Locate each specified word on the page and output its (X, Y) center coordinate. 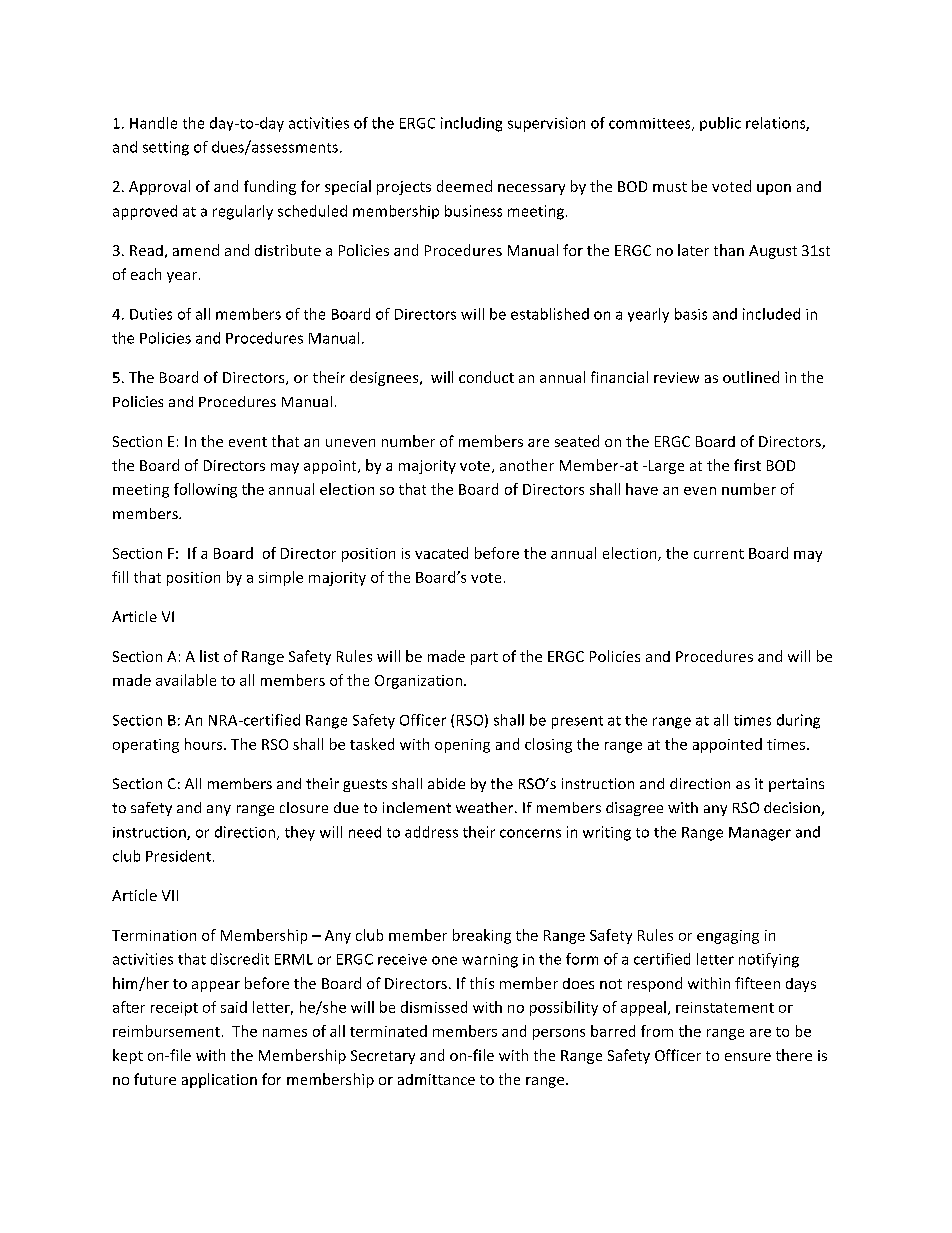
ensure (748, 1057)
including (471, 124)
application (219, 1080)
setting (166, 148)
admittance (436, 1079)
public (720, 124)
